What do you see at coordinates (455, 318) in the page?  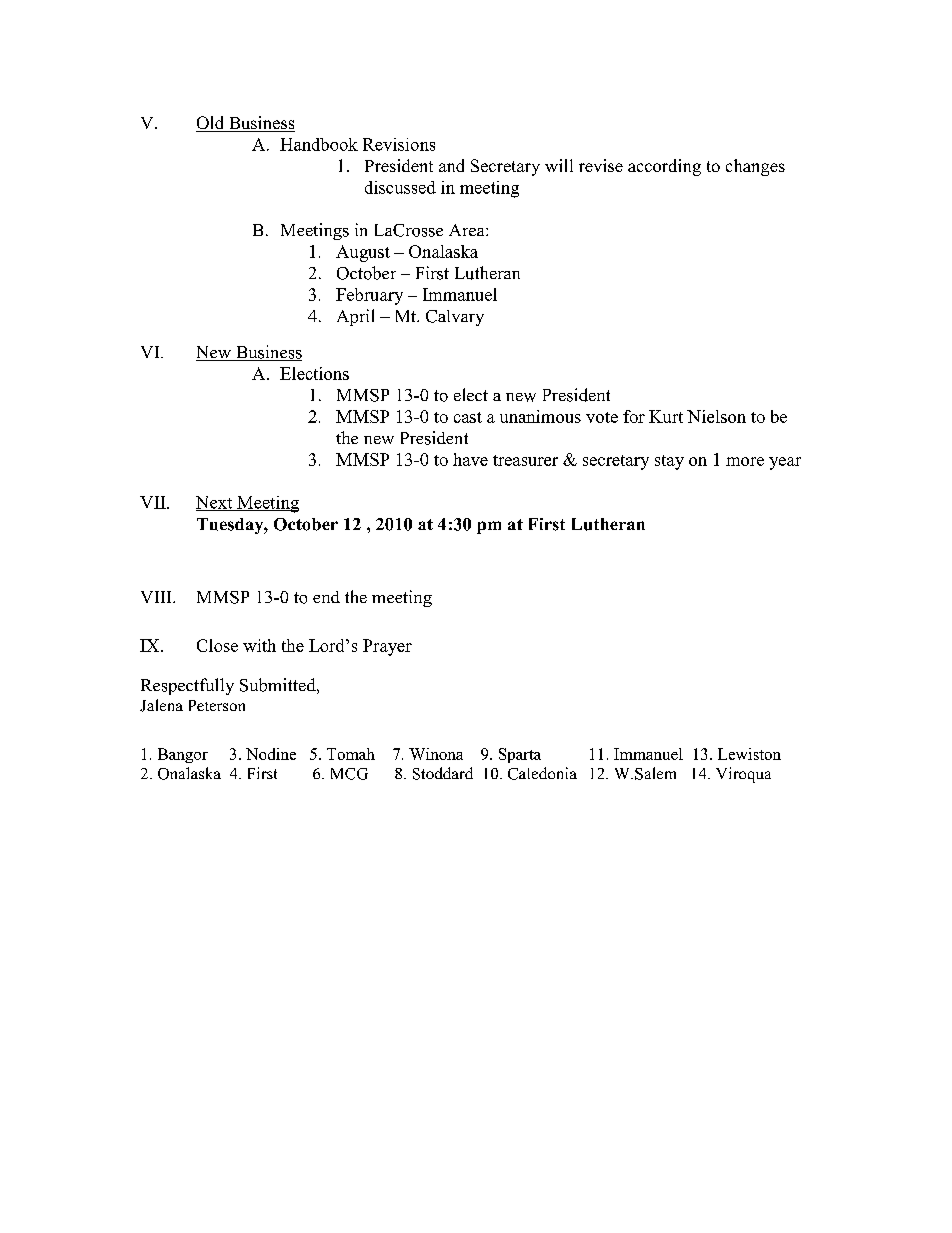 I see `Calvary` at bounding box center [455, 318].
